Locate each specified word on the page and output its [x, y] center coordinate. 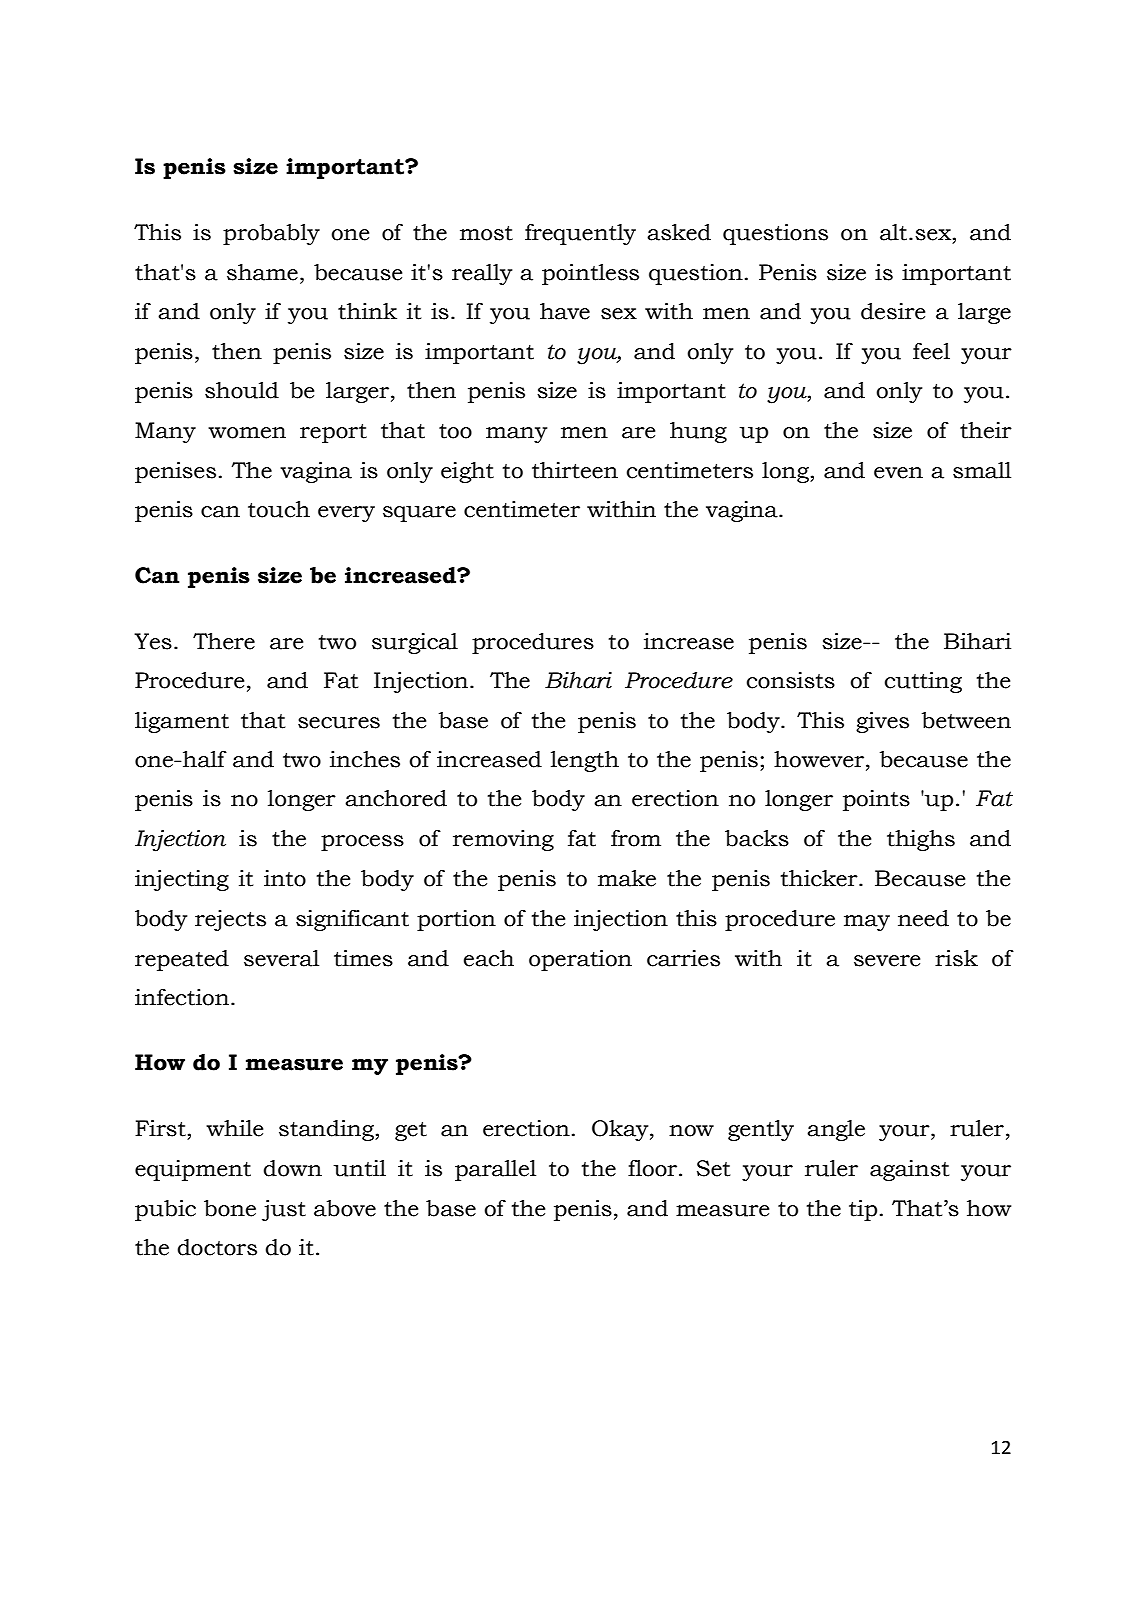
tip [863, 1210]
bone [230, 1208]
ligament [182, 722]
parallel [495, 1170]
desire [893, 311]
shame [262, 272]
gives [882, 722]
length [585, 761]
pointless [590, 274]
